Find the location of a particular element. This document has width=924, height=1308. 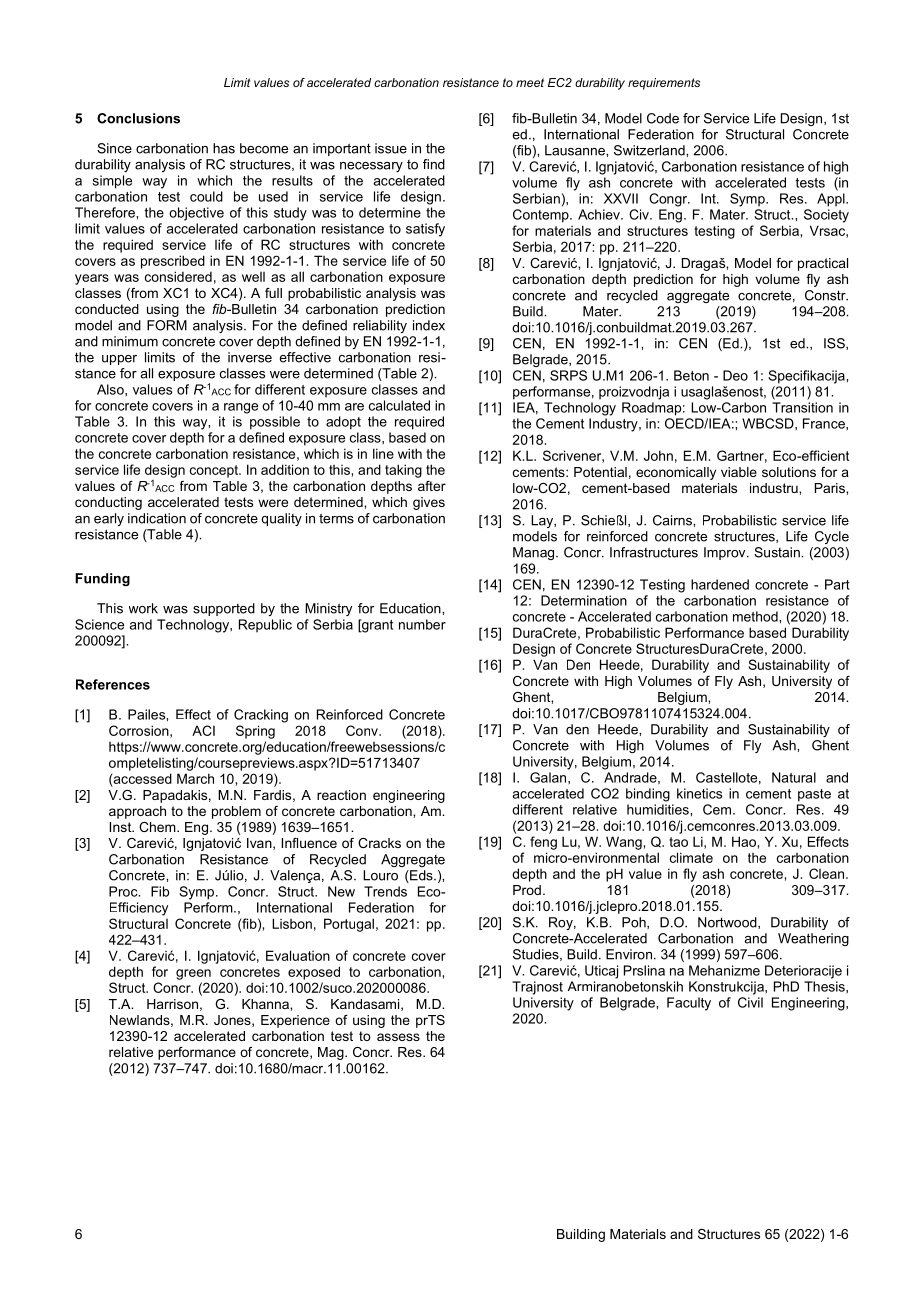

WBCSD is located at coordinates (769, 423).
